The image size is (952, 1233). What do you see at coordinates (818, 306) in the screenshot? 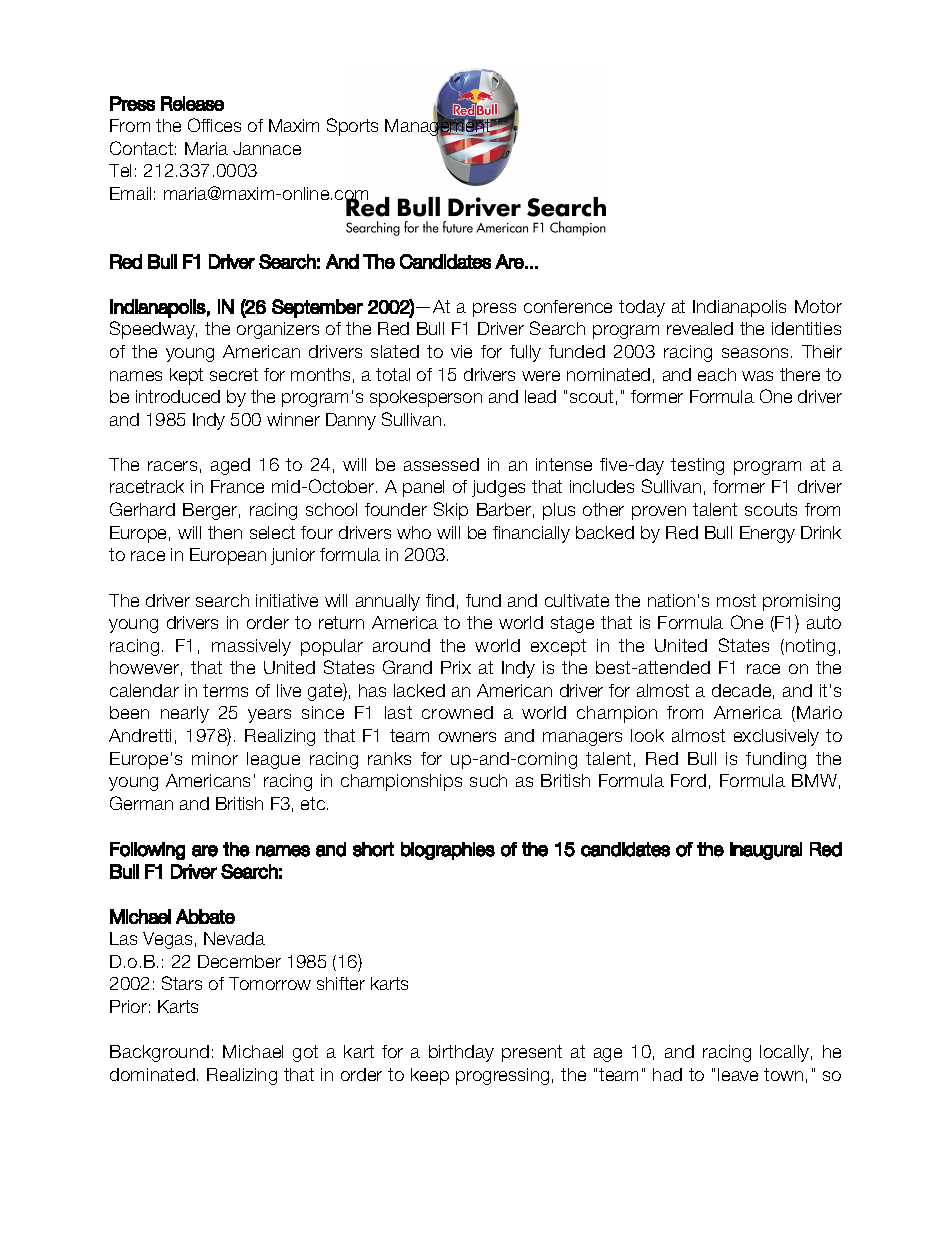
I see `Motor` at bounding box center [818, 306].
